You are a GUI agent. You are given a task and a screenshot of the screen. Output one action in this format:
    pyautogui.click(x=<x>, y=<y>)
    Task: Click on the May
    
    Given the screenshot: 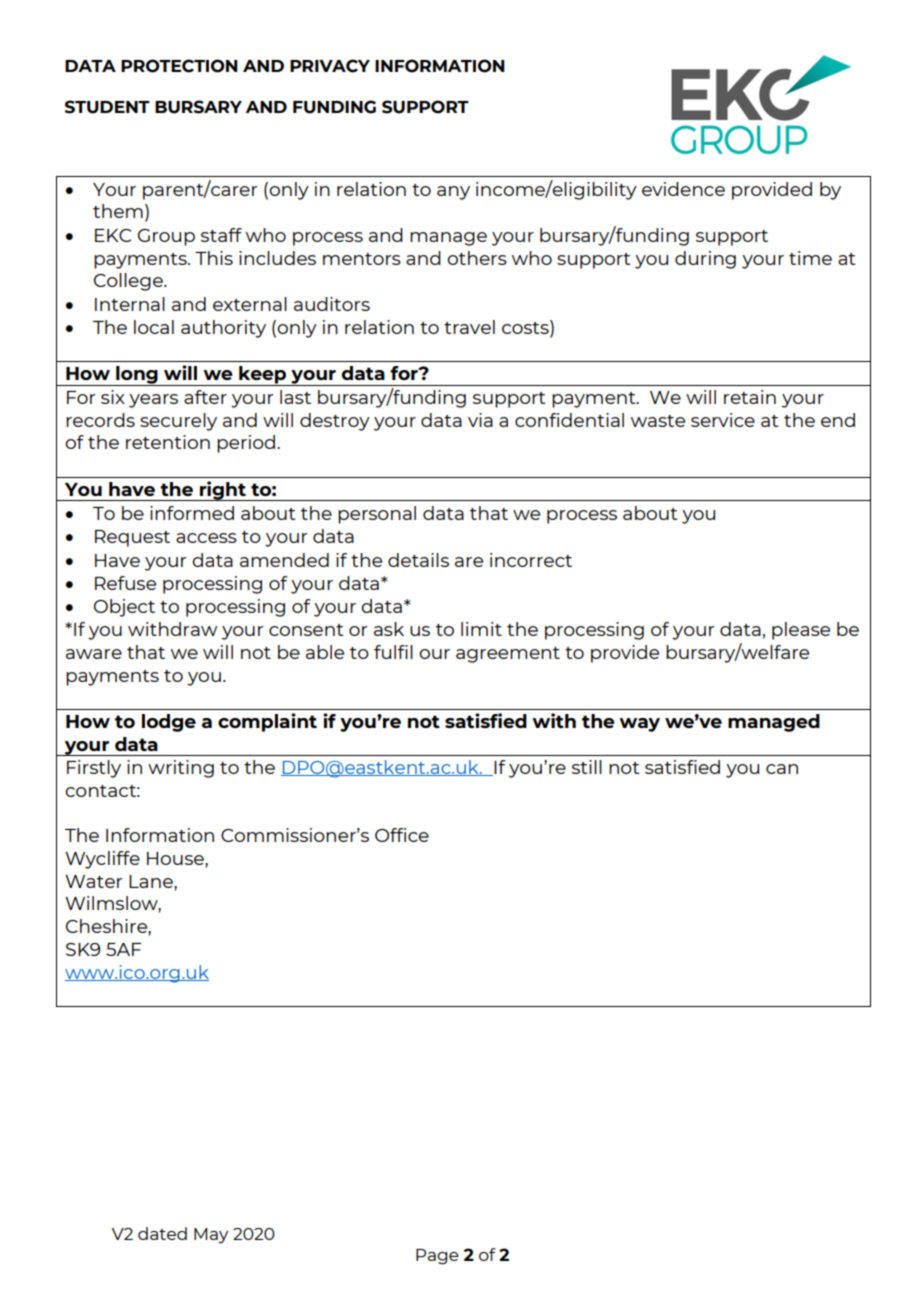 What is the action you would take?
    pyautogui.click(x=211, y=1236)
